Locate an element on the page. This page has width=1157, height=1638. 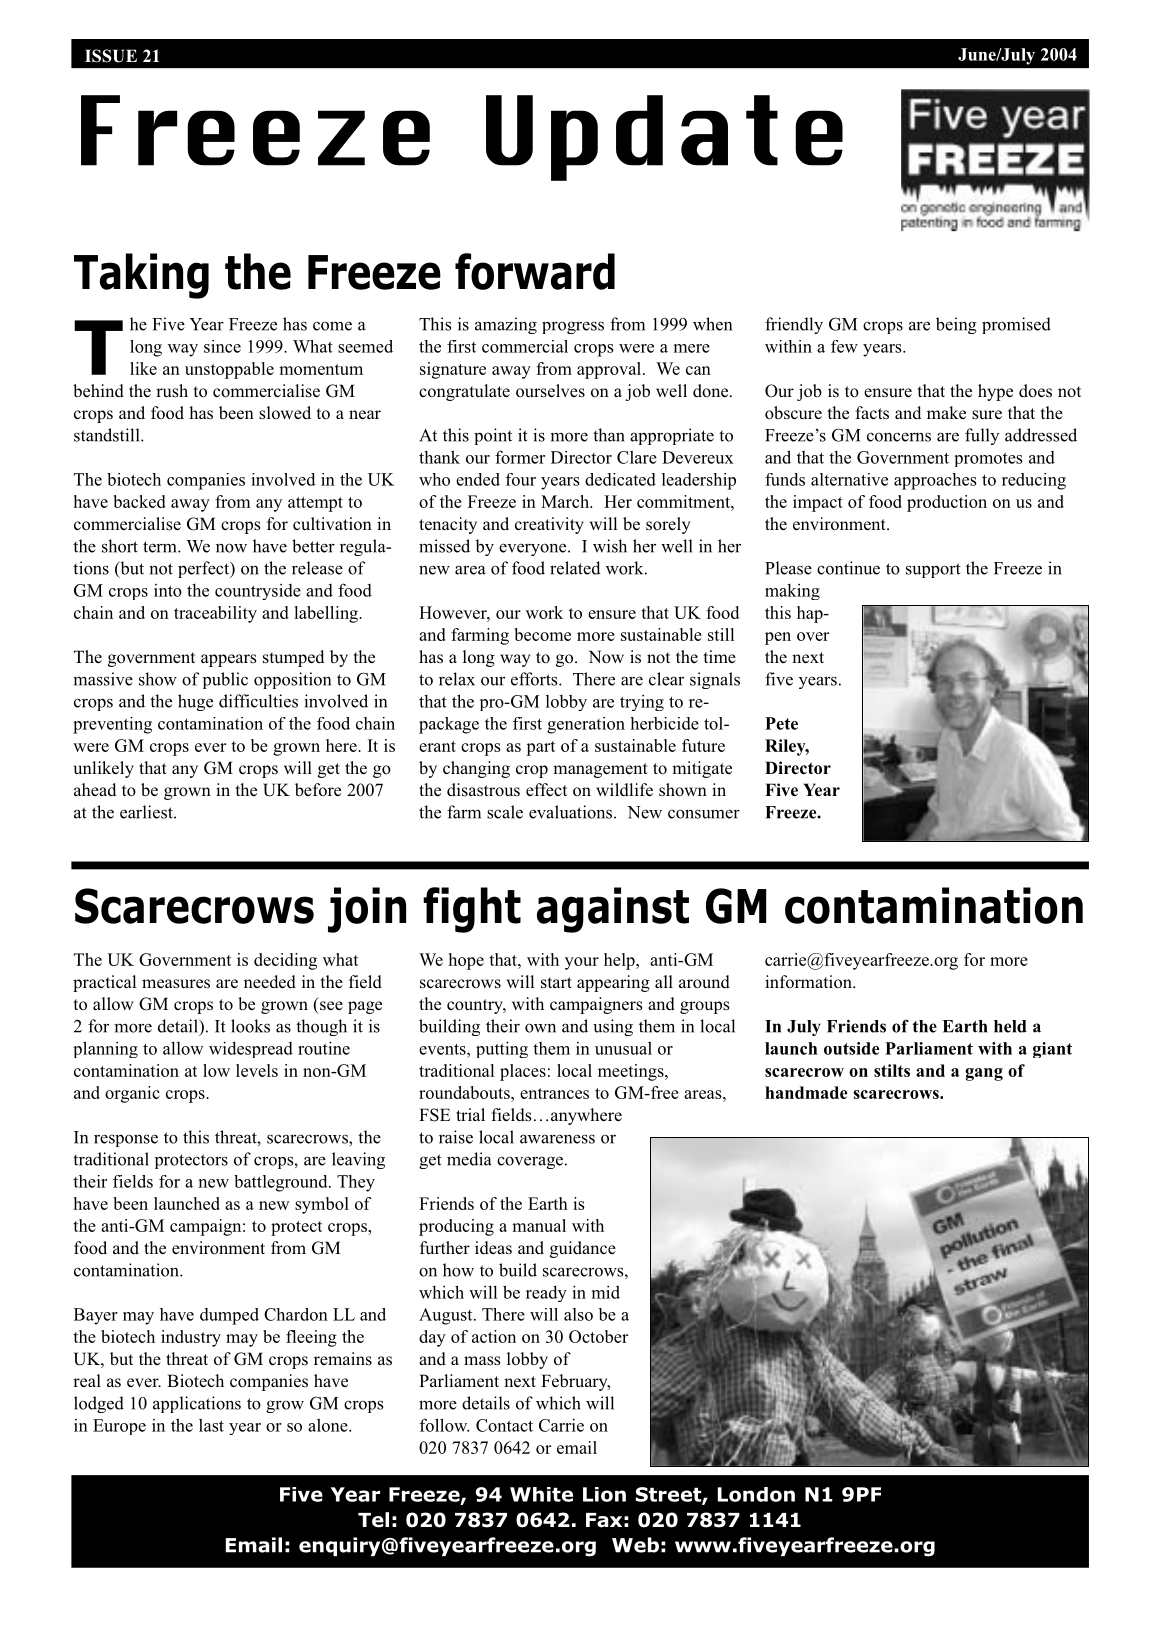
London is located at coordinates (756, 1494).
